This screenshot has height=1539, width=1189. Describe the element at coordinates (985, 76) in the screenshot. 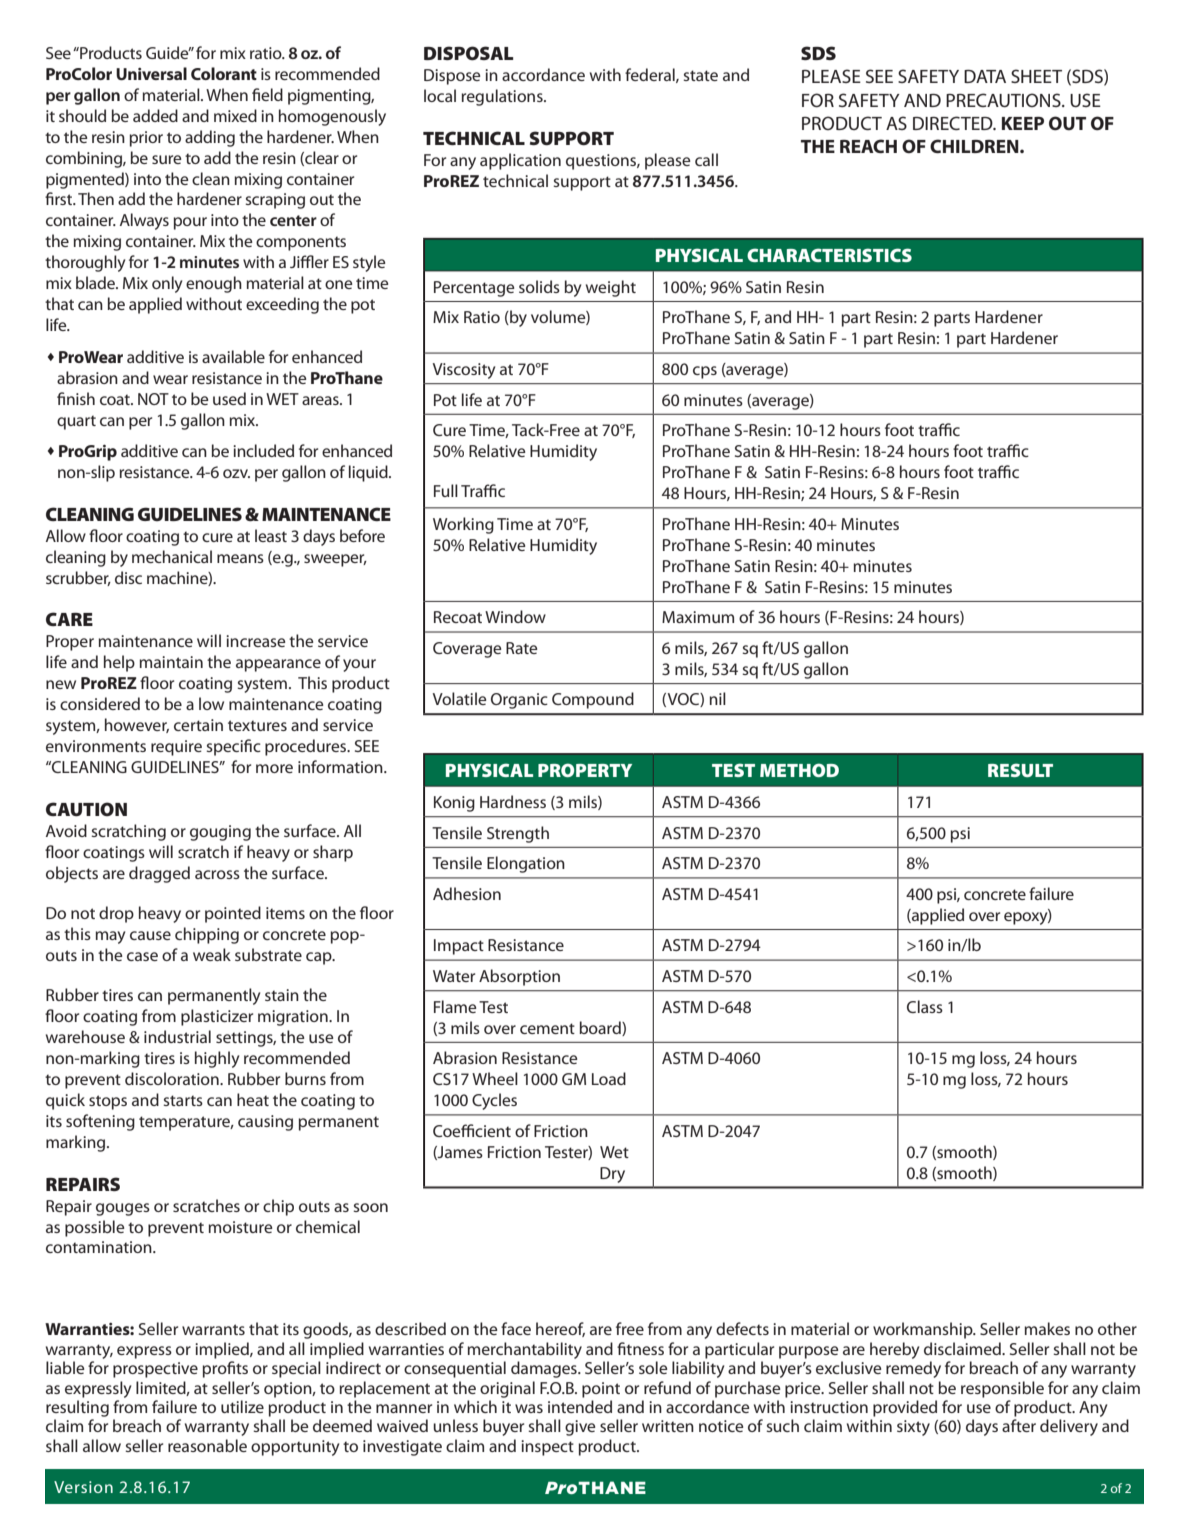

I see `DATA` at that location.
